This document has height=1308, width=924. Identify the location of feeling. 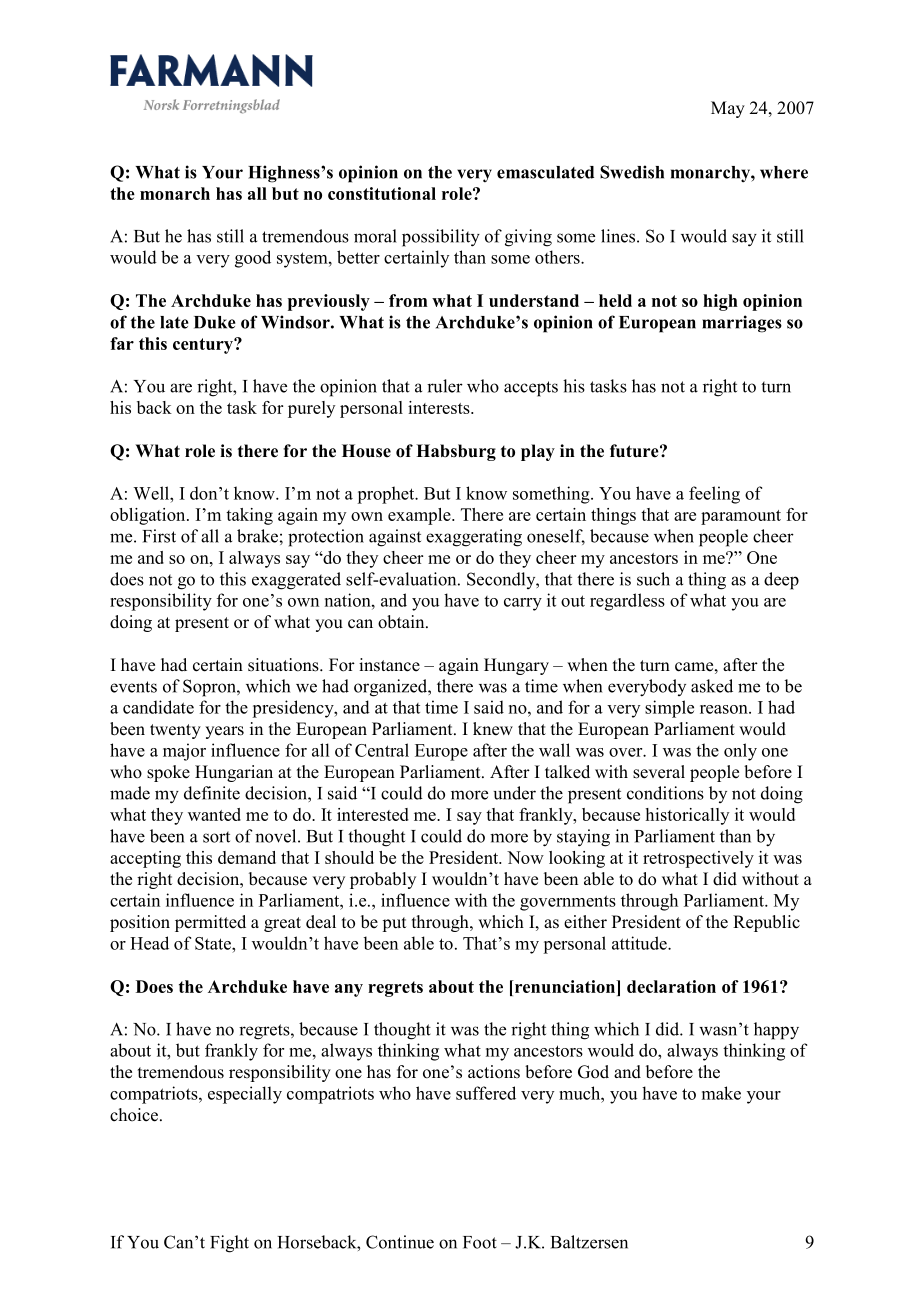
(714, 495).
